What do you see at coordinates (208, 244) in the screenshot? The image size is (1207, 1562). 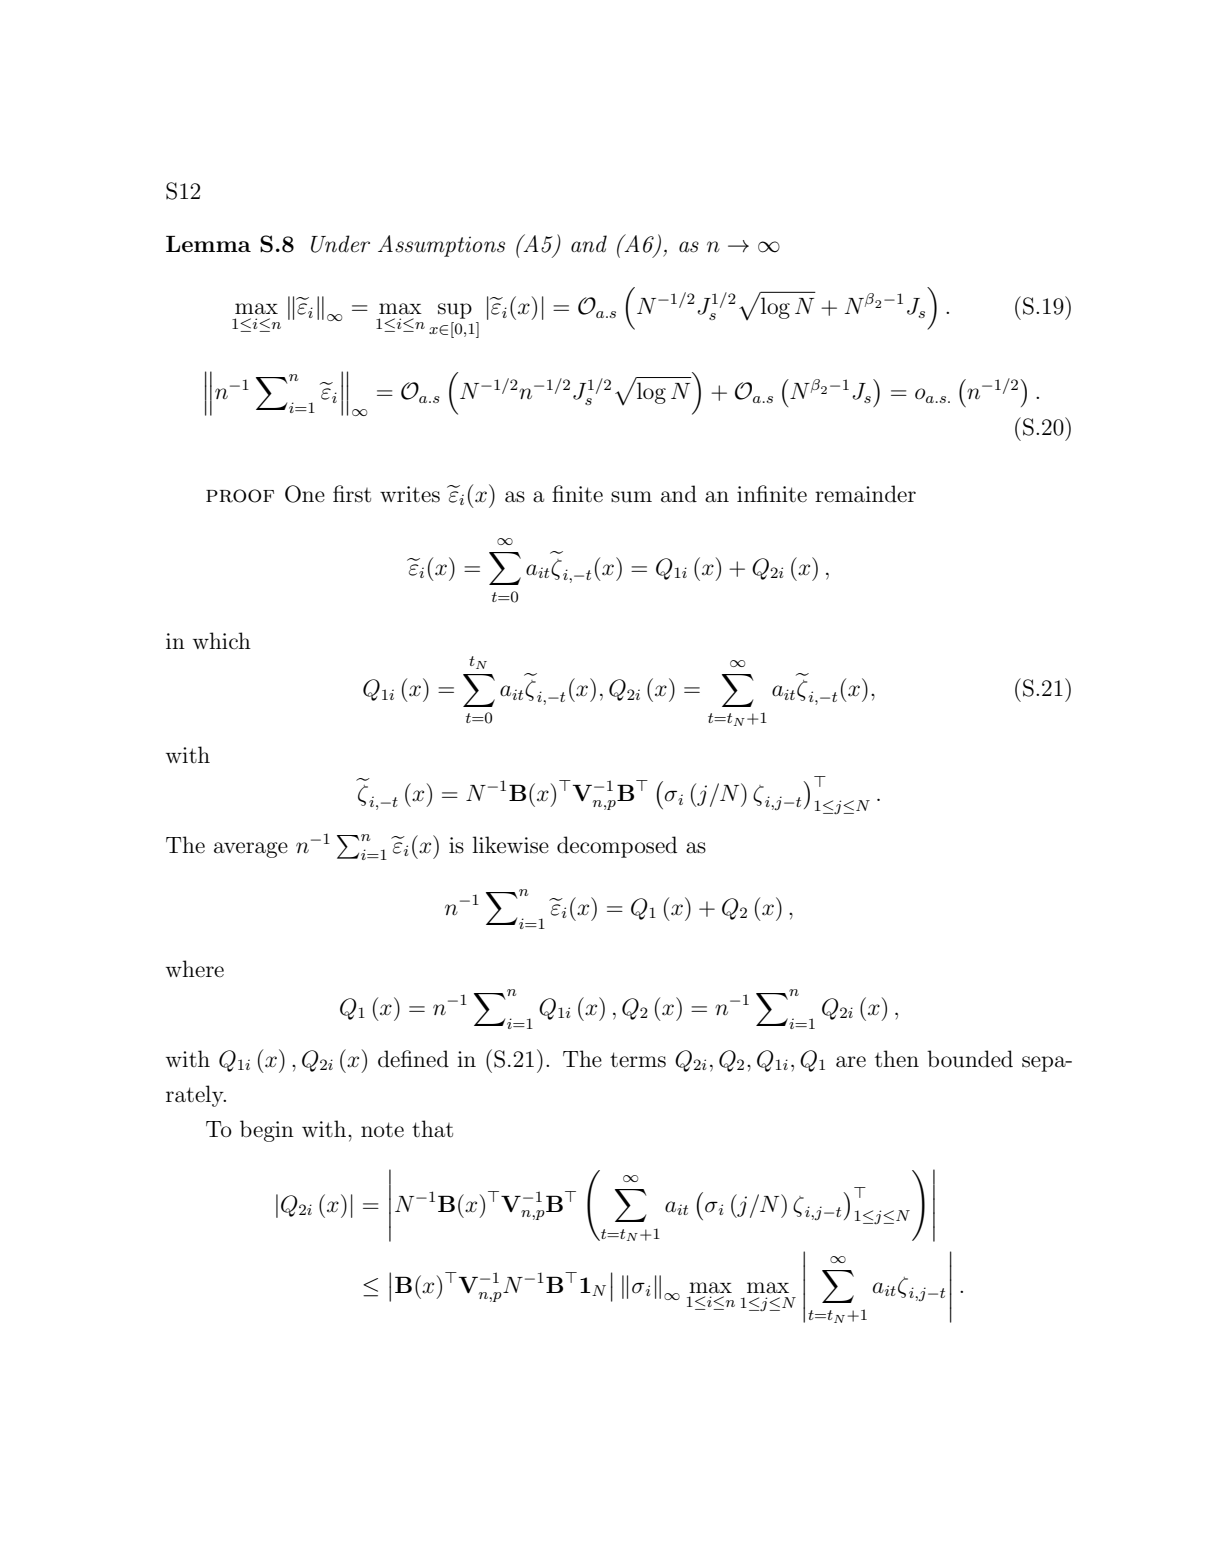 I see `Lemma` at bounding box center [208, 244].
